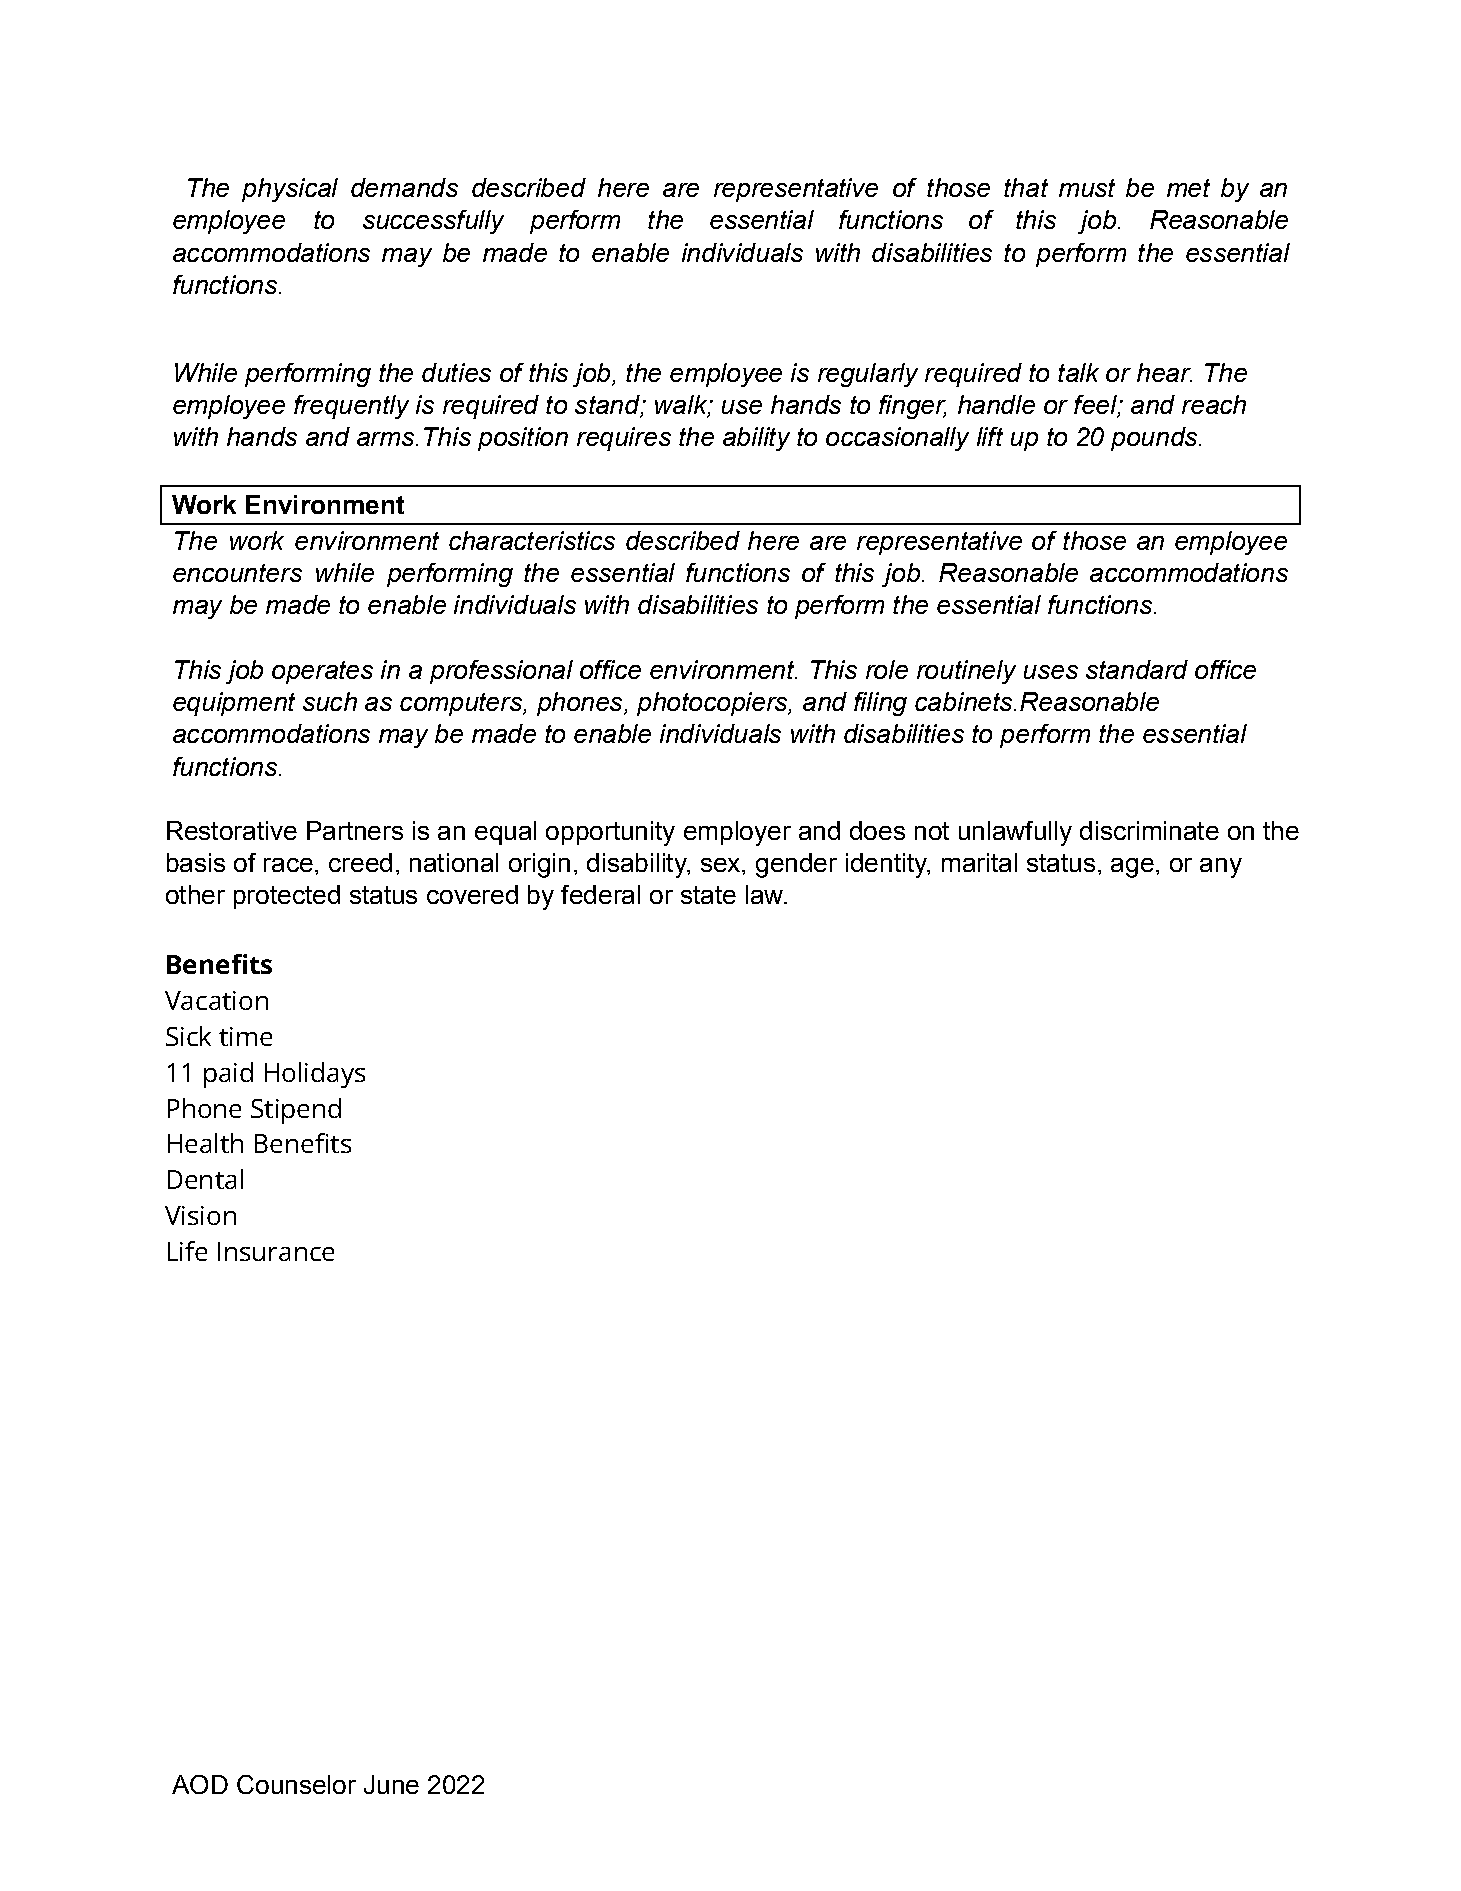  What do you see at coordinates (200, 1784) in the document?
I see `AOD` at bounding box center [200, 1784].
